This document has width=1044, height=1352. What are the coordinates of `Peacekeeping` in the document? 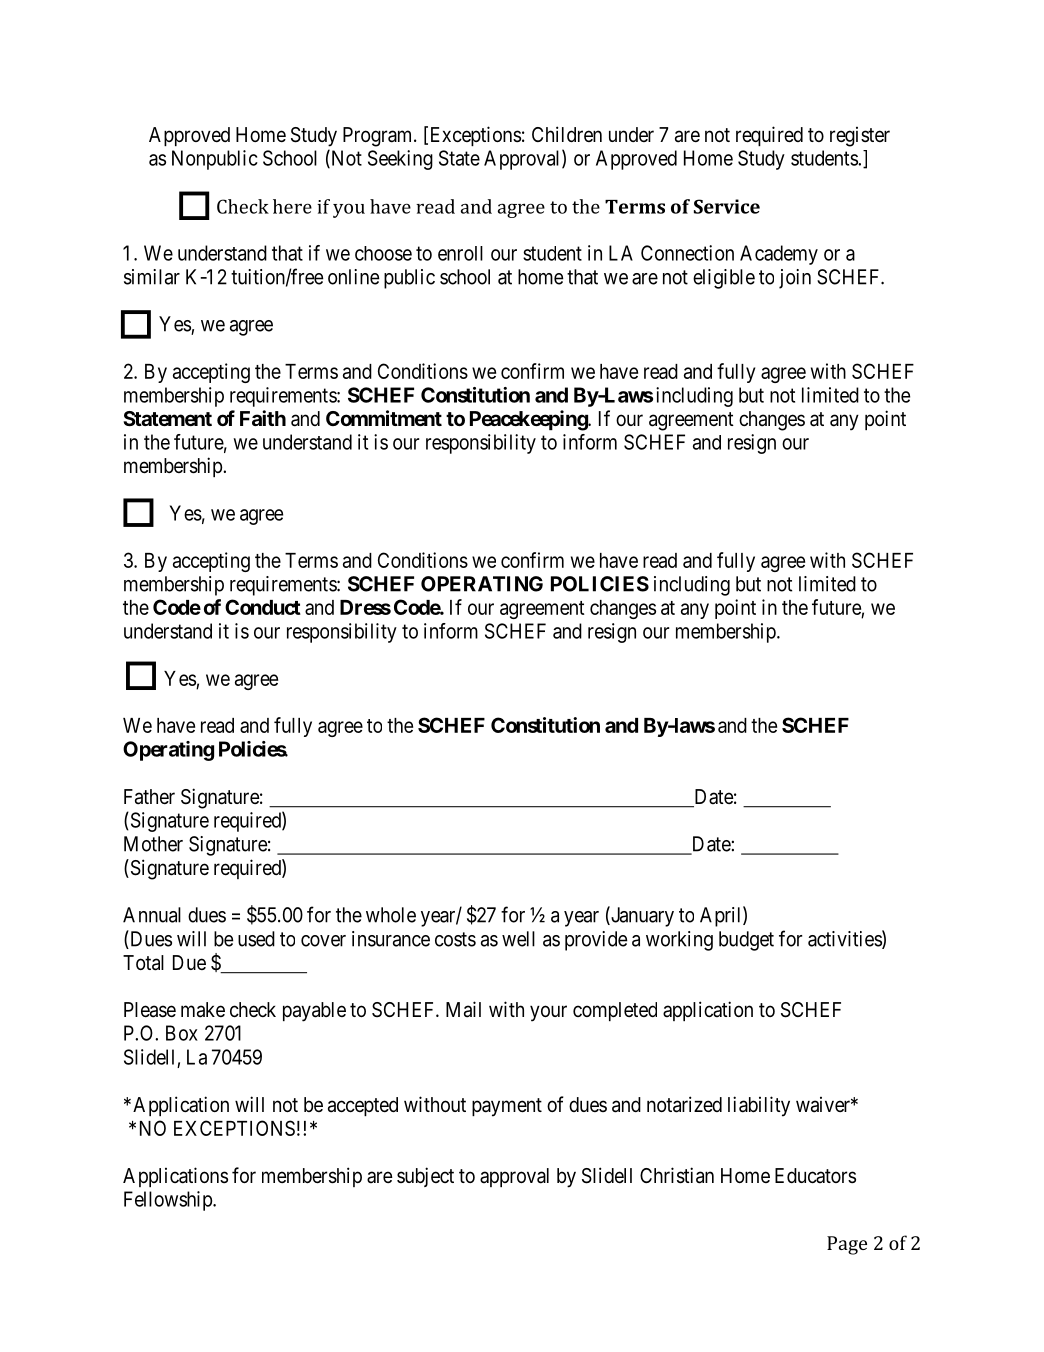 It's located at (529, 420).
